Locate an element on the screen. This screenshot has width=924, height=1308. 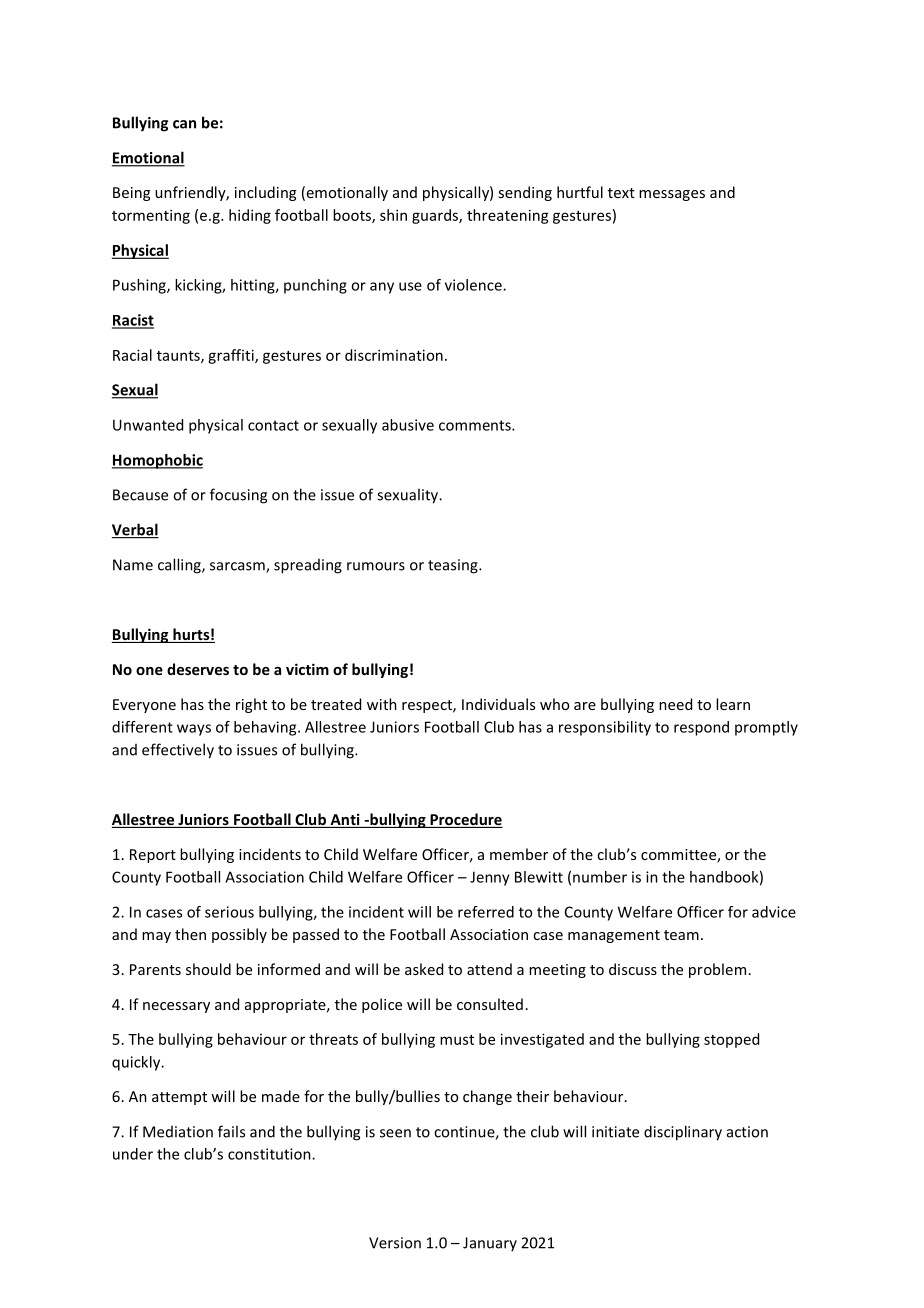
can is located at coordinates (184, 124).
